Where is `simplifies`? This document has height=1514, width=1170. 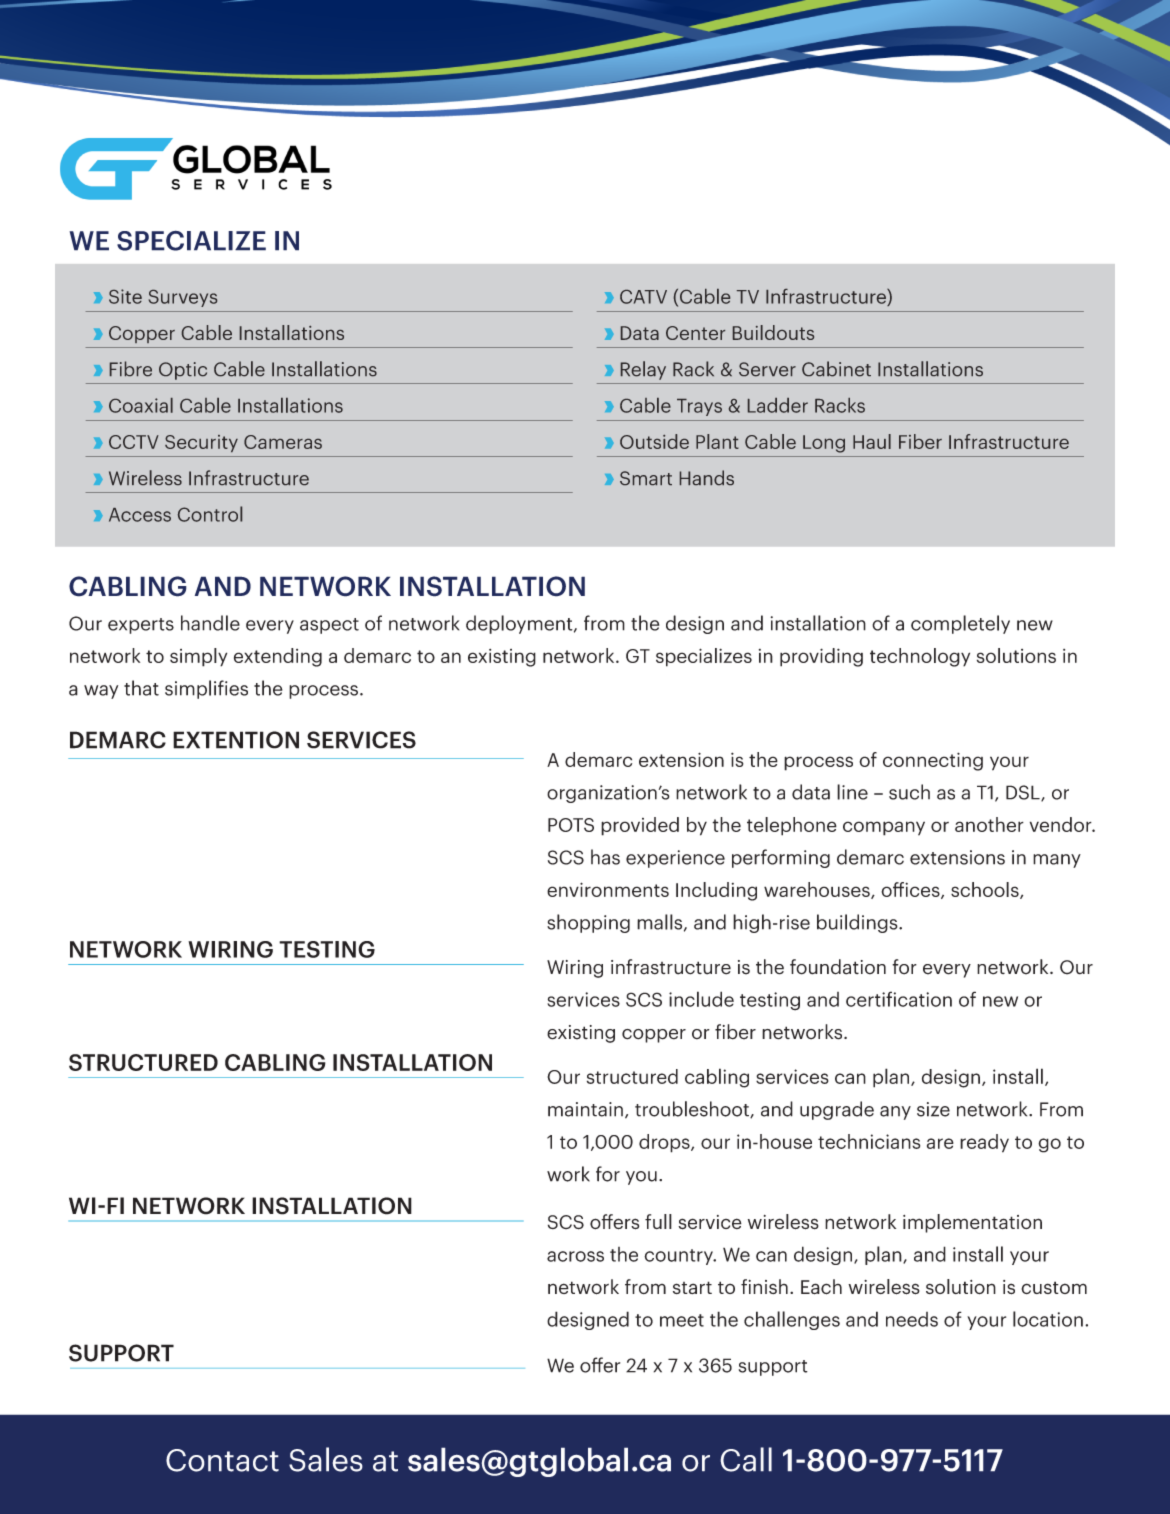
simplifies is located at coordinates (206, 689).
